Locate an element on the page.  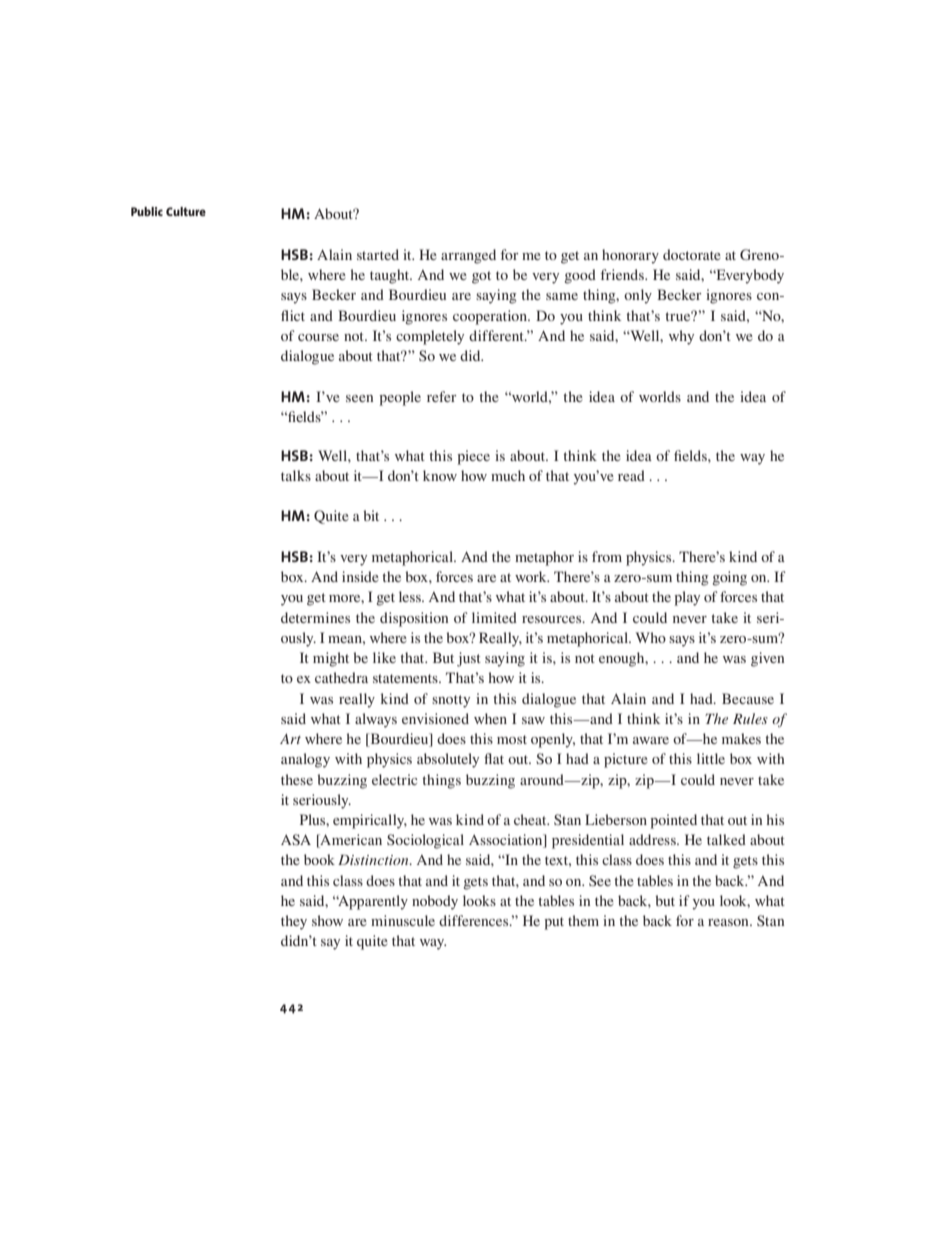
read is located at coordinates (631, 475).
